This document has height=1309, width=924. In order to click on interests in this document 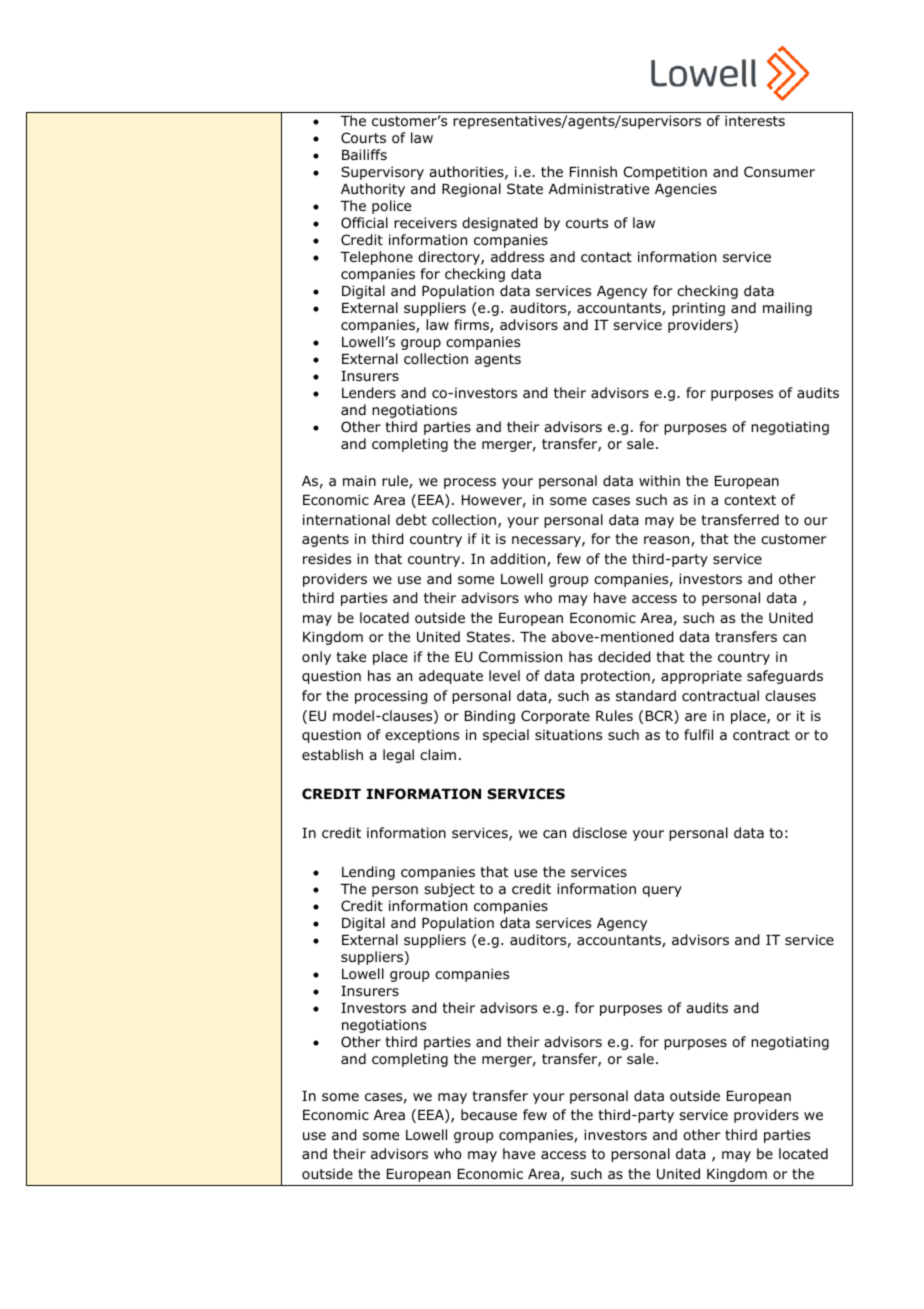, I will do `click(755, 120)`.
